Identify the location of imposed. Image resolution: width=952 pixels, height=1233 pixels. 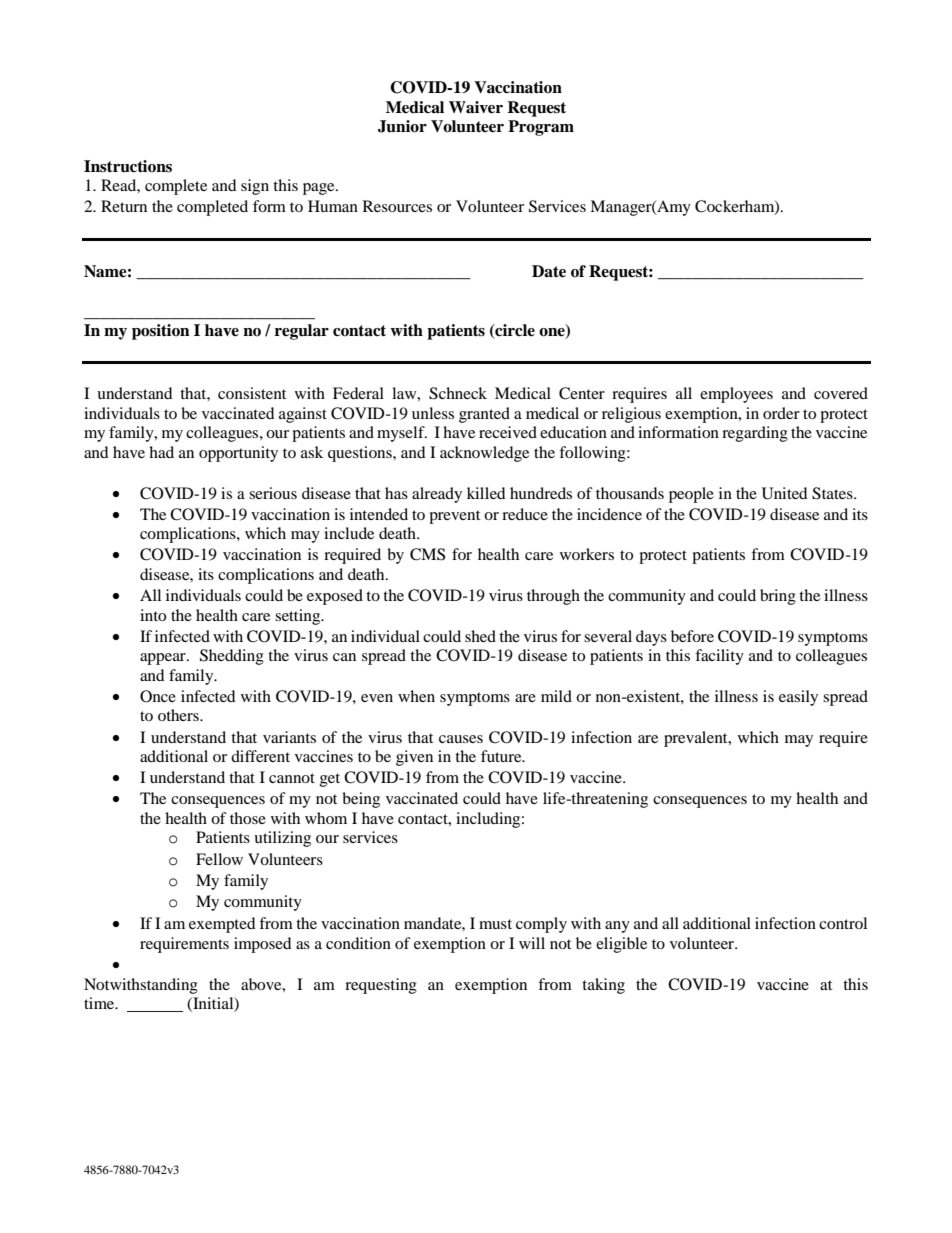
(263, 945).
